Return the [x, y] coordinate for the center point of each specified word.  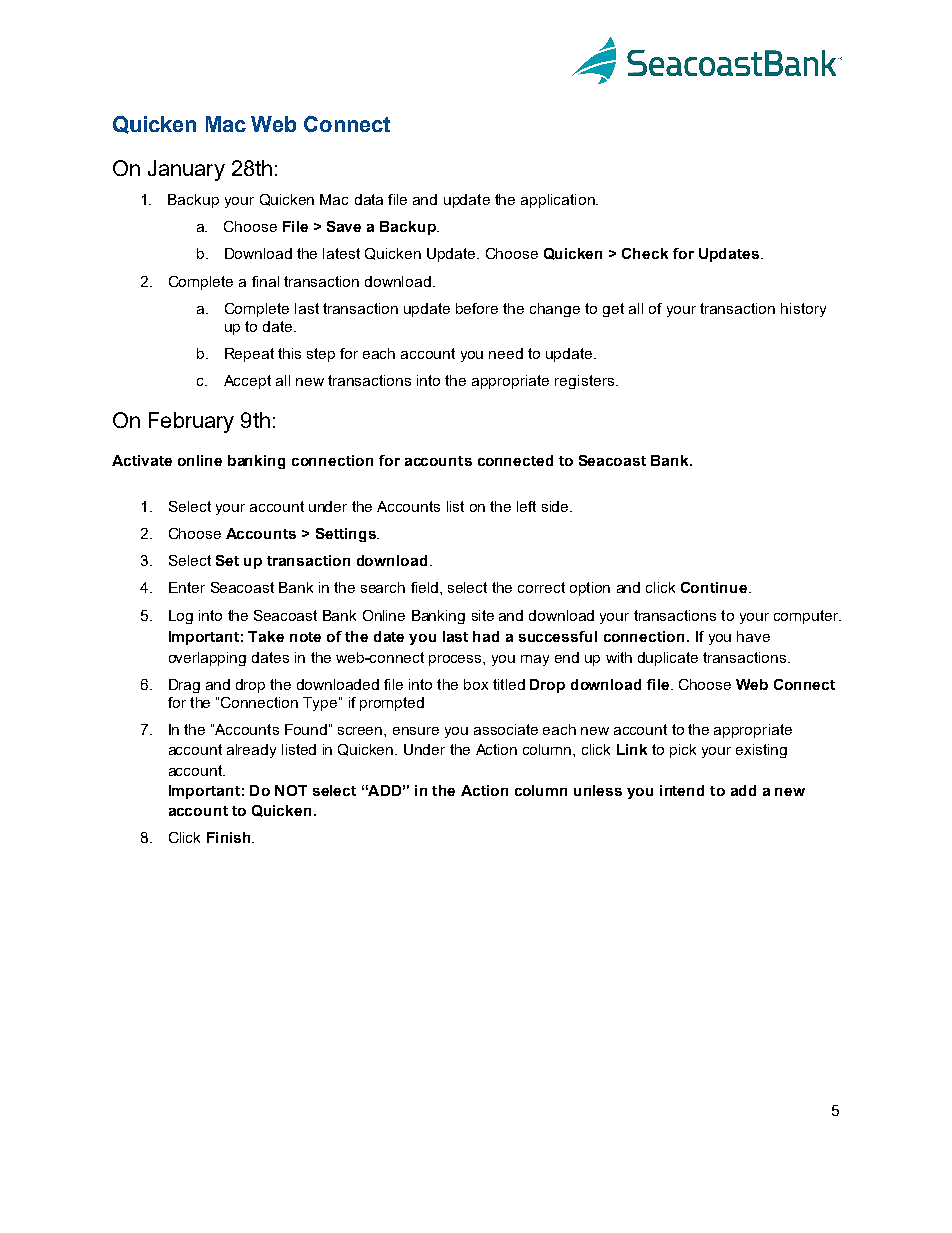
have [753, 636]
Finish [230, 837]
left [526, 506]
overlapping [207, 659]
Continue [714, 587]
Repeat [249, 355]
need [506, 353]
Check [645, 253]
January [186, 170]
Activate [142, 460]
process [456, 660]
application [559, 201]
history [803, 310]
